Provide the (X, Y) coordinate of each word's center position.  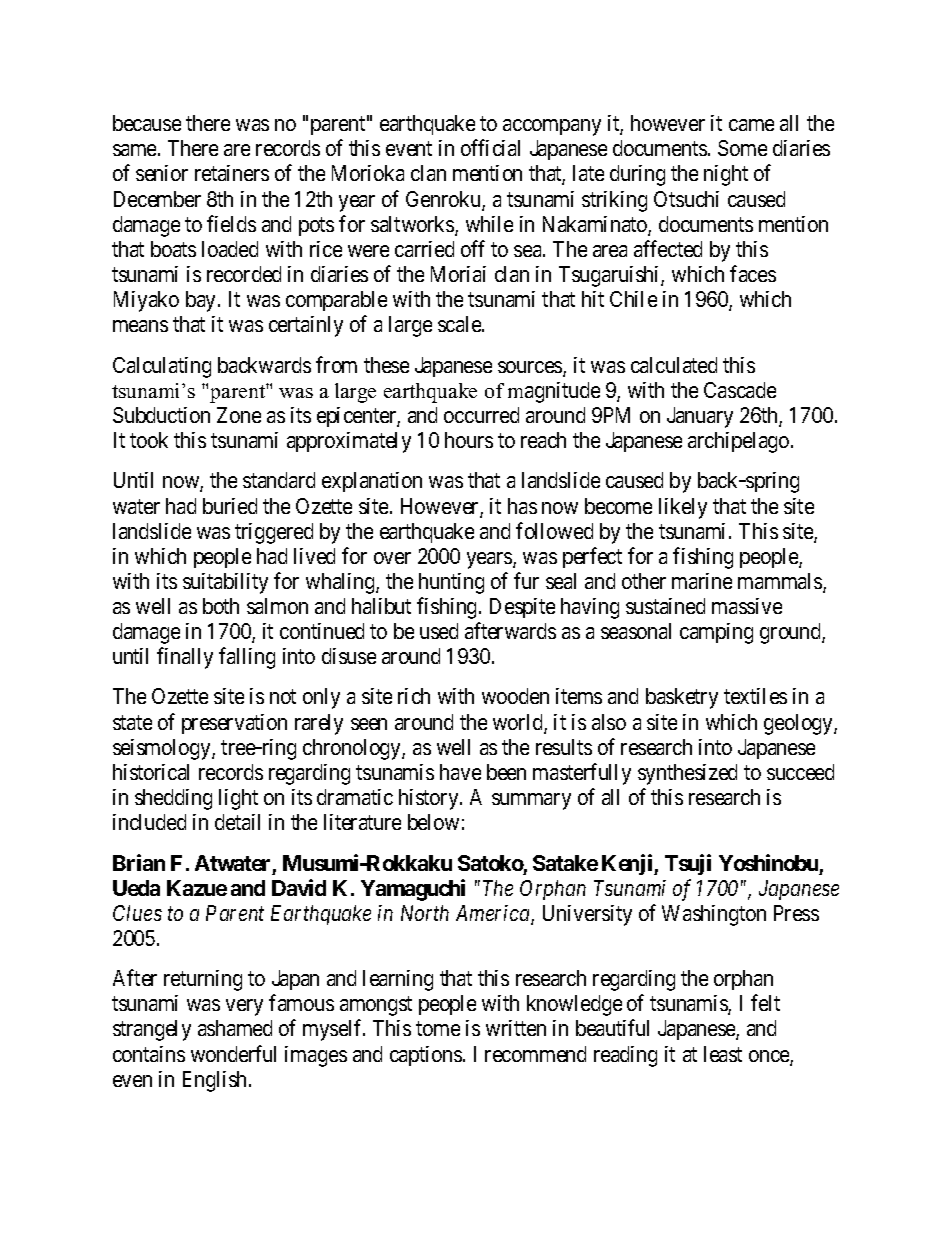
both (221, 606)
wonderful (233, 1053)
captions (426, 1056)
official (490, 148)
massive (747, 606)
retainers (232, 173)
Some (742, 148)
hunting (451, 583)
